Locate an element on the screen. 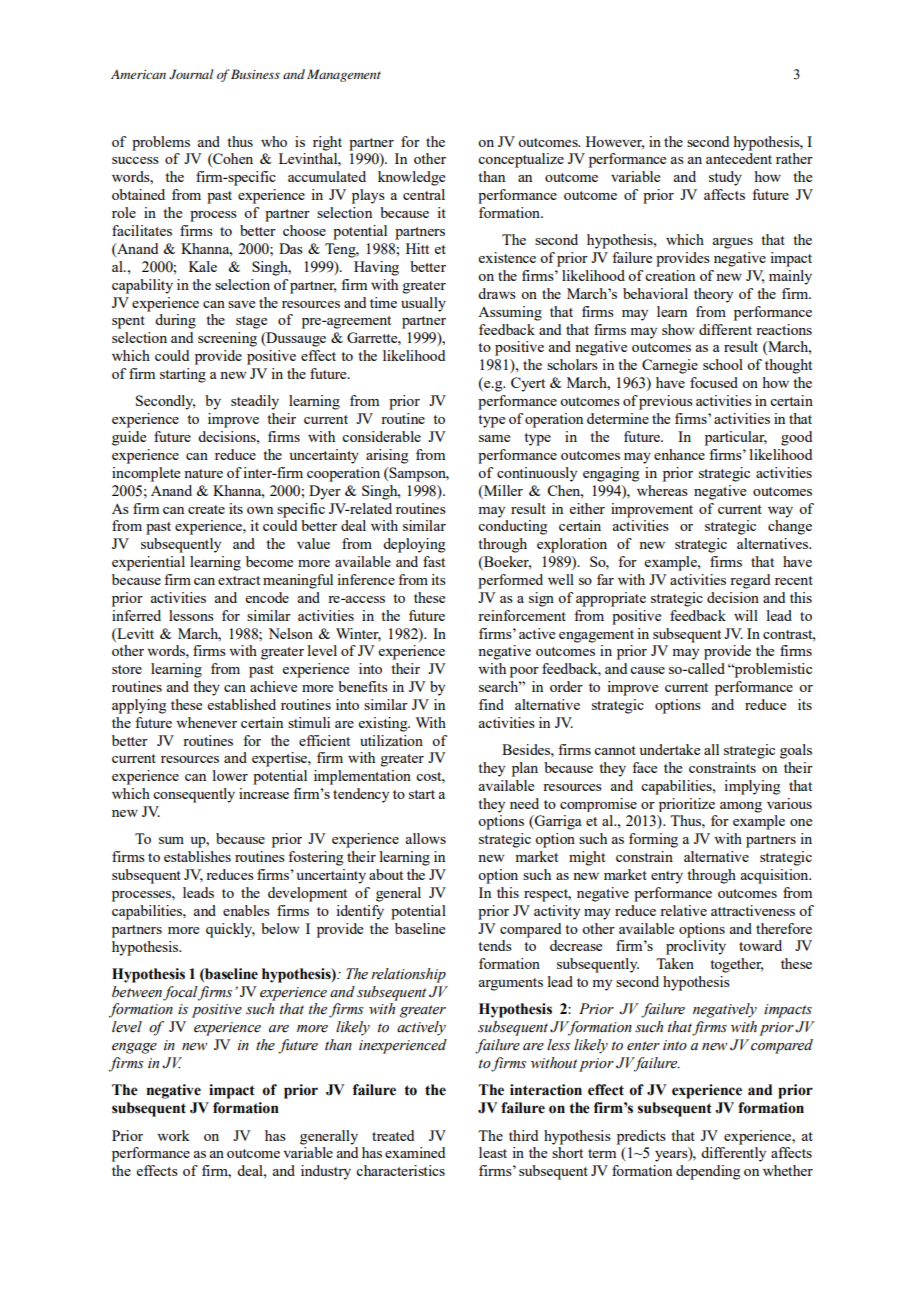 The image size is (924, 1308). Journal is located at coordinates (191, 74).
